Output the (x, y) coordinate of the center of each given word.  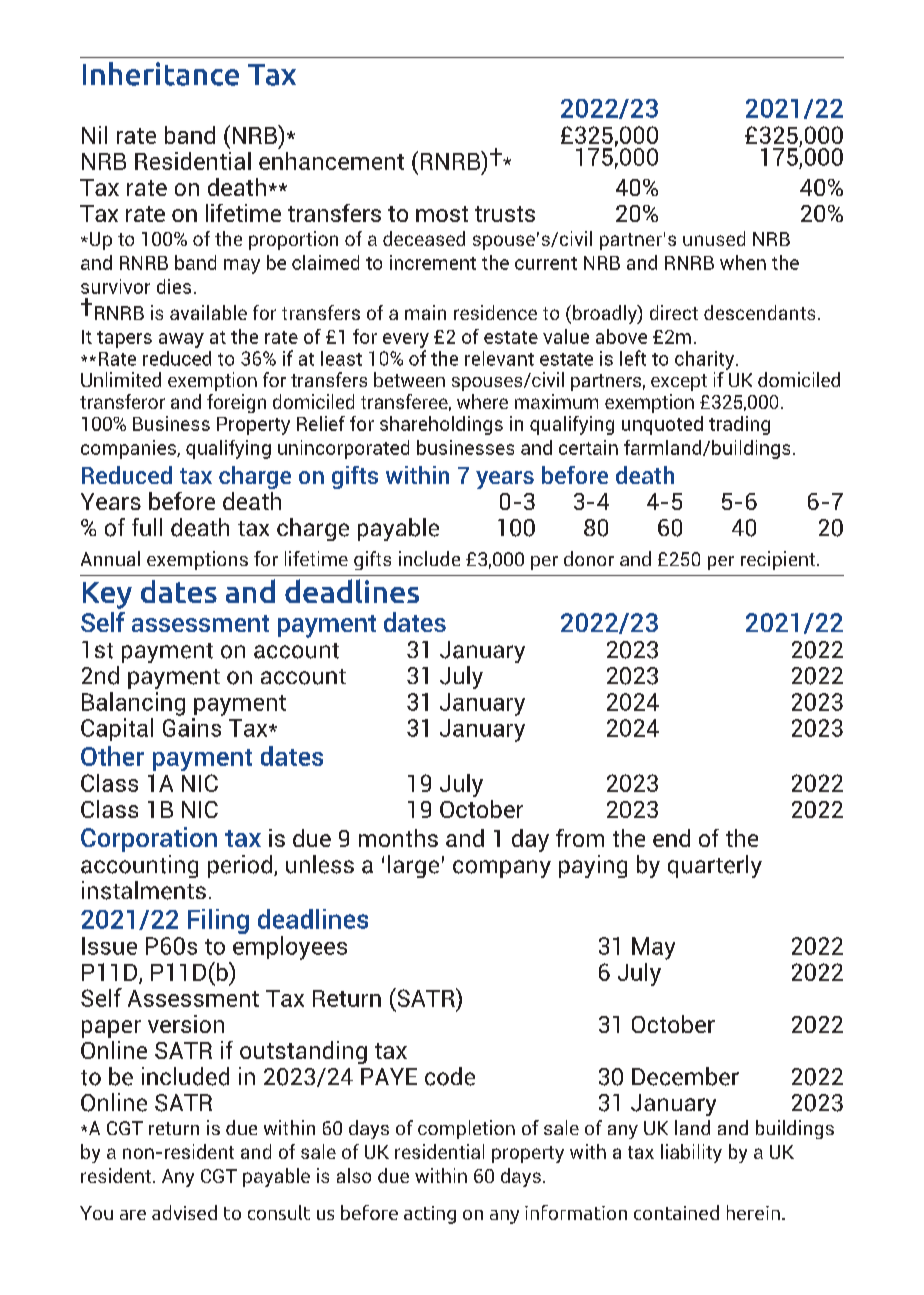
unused (714, 238)
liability (691, 1153)
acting (430, 1215)
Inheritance (161, 74)
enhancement (331, 161)
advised (184, 1212)
